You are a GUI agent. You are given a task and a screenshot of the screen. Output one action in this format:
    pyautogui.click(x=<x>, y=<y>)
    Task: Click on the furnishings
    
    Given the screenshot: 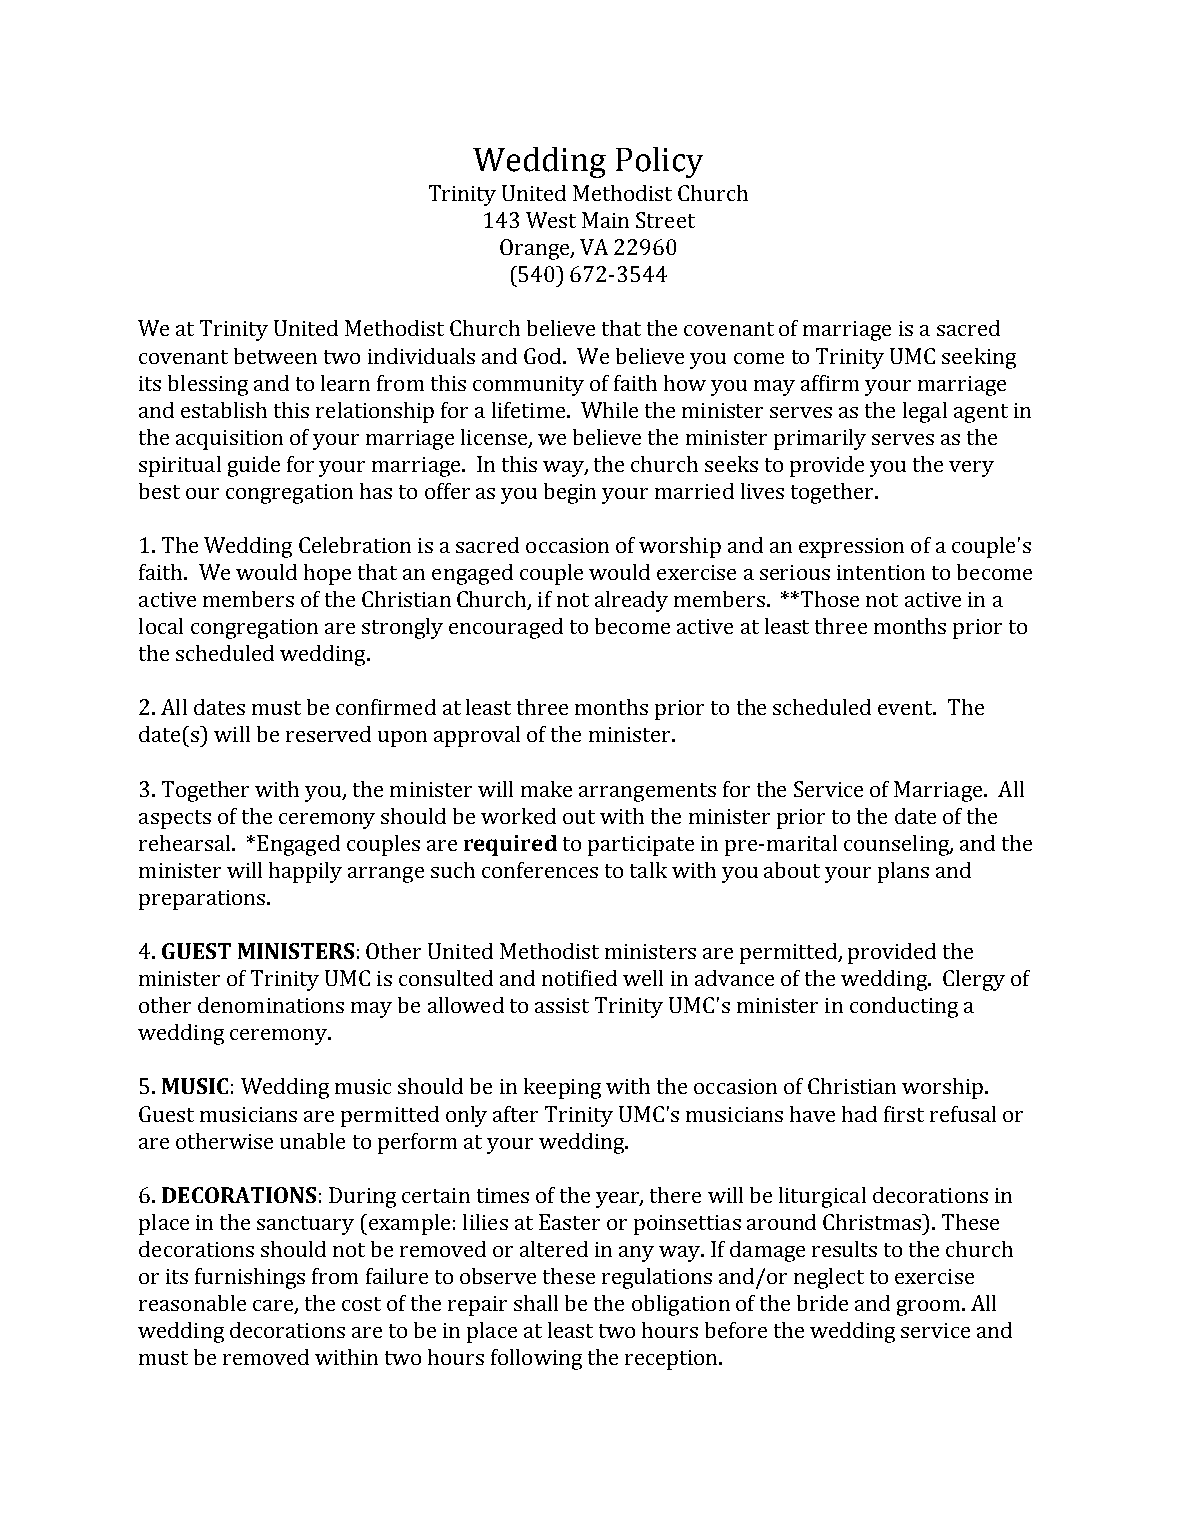 What is the action you would take?
    pyautogui.click(x=250, y=1278)
